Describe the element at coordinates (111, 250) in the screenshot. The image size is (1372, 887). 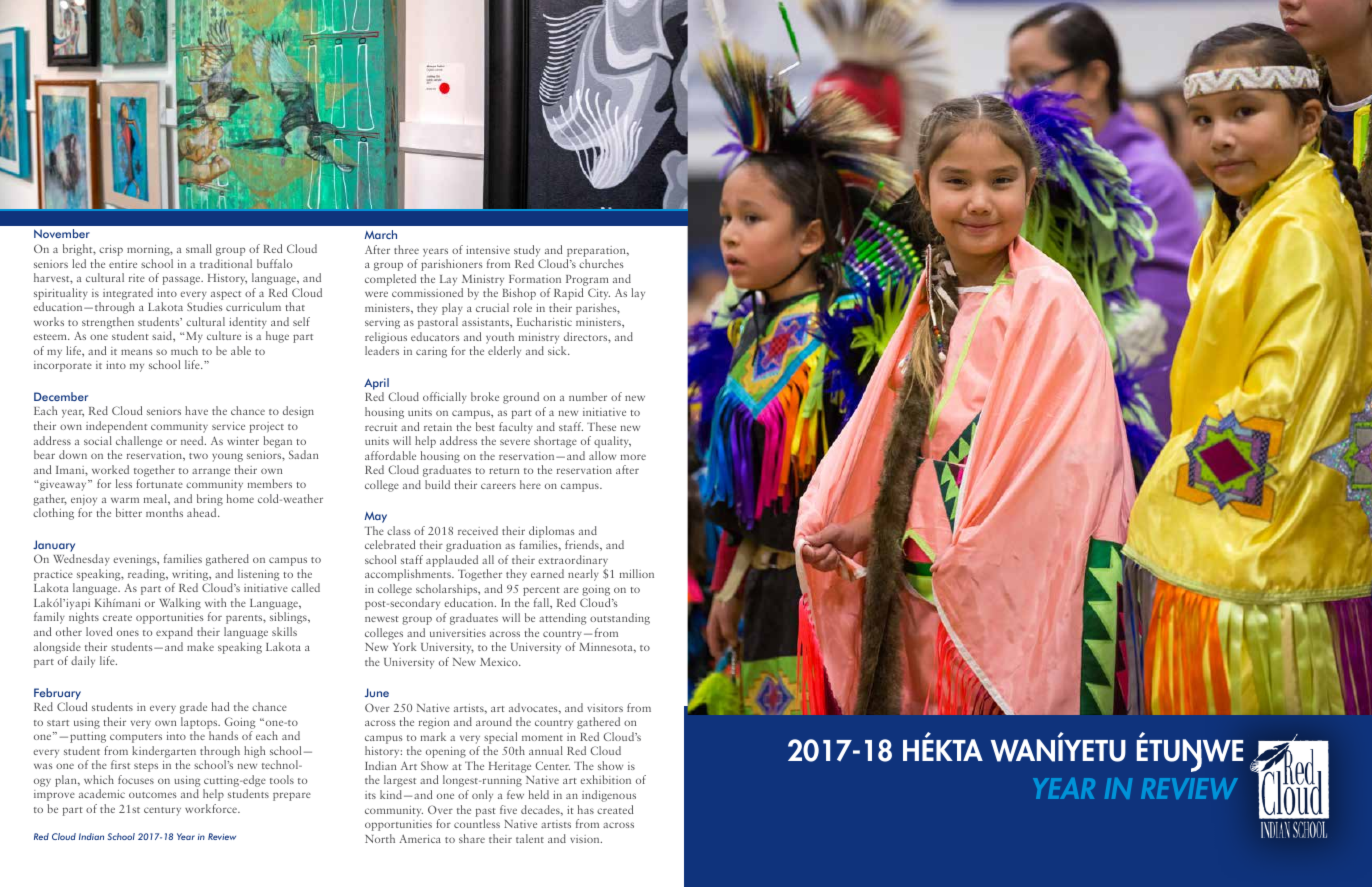
I see `crisp` at that location.
